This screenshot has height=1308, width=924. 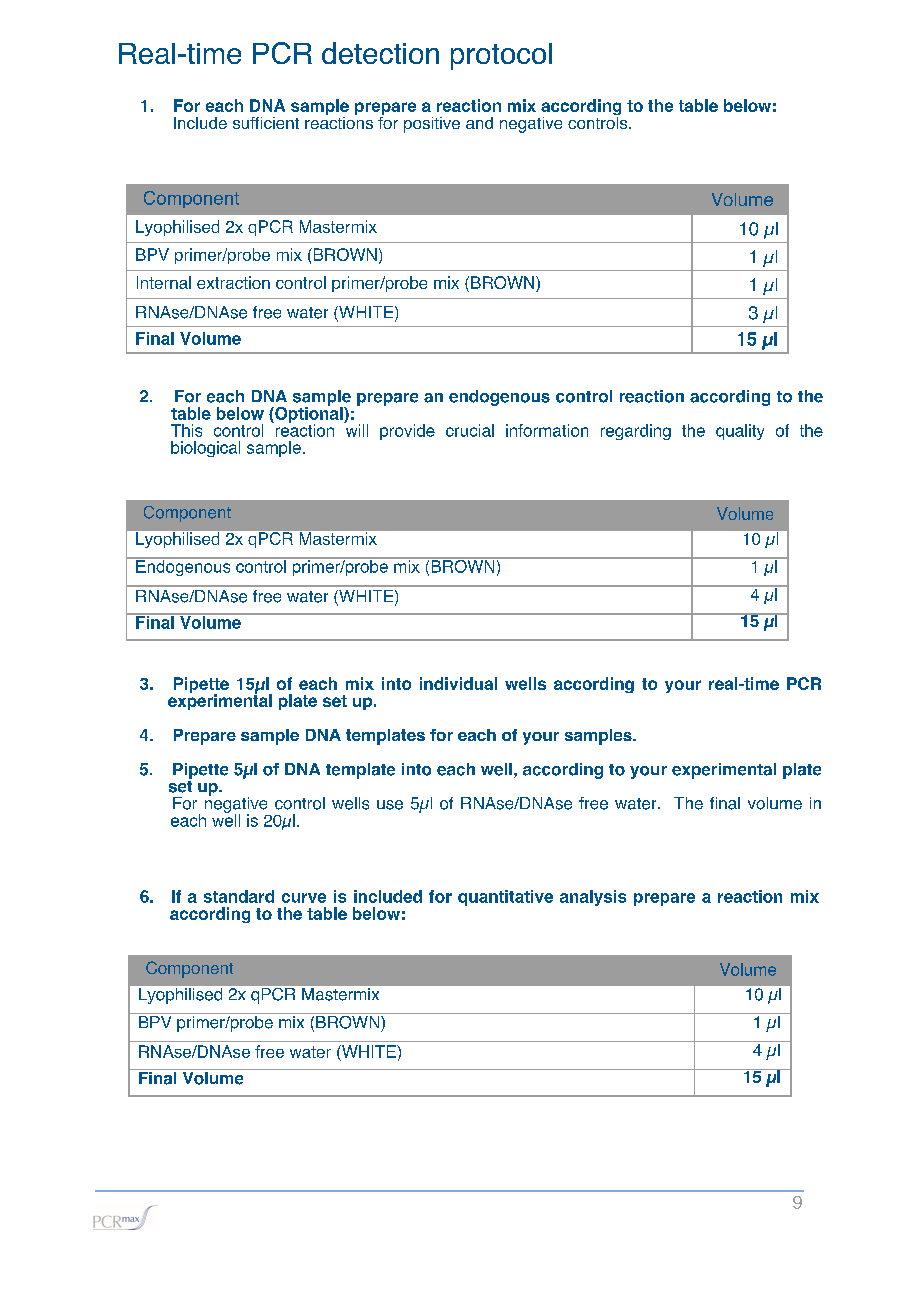 I want to click on positive, so click(x=432, y=125).
